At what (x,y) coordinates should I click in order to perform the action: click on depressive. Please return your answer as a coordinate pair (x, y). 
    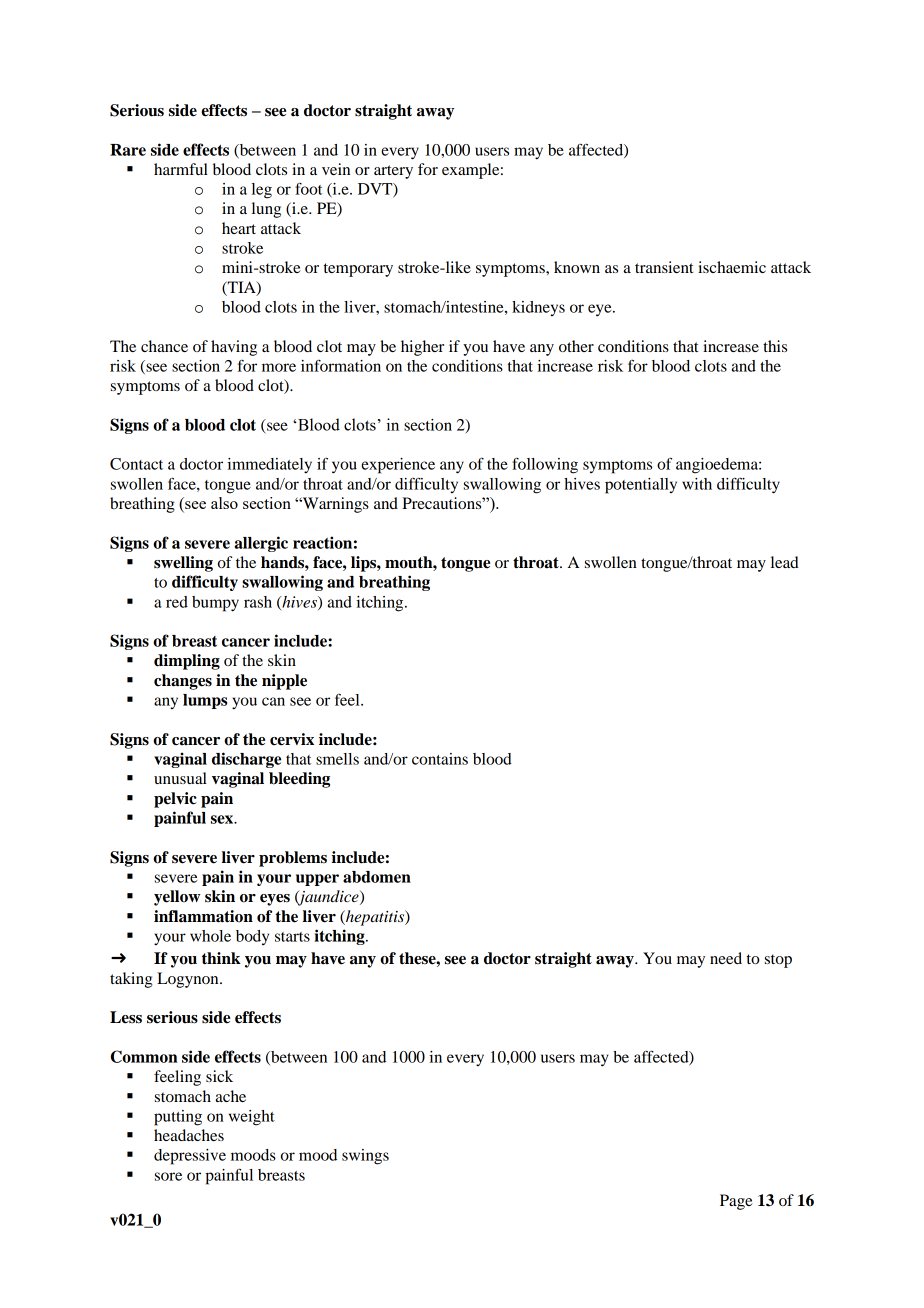
    Looking at the image, I should click on (190, 1157).
